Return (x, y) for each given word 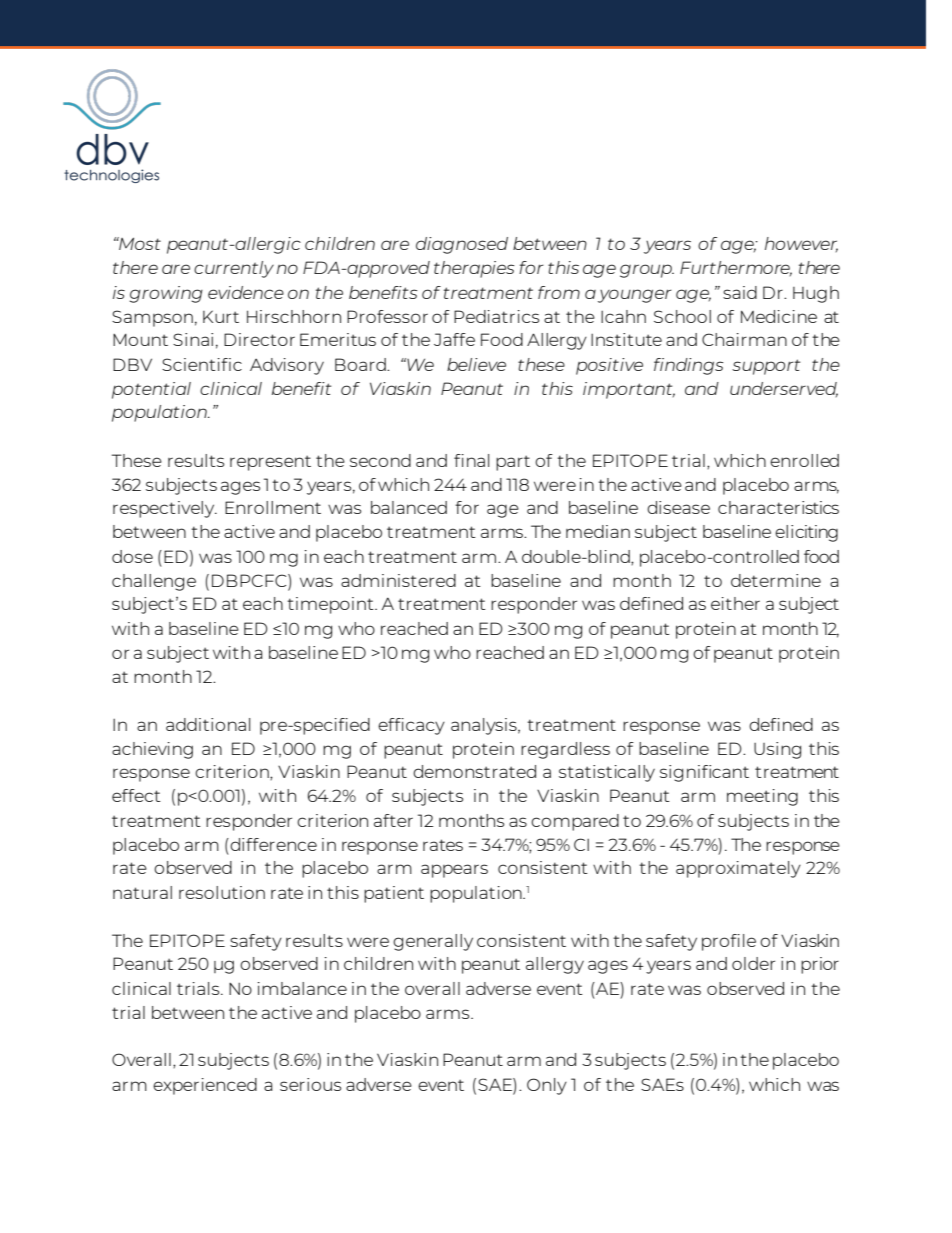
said (740, 292)
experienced (205, 1086)
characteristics (778, 507)
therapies (474, 269)
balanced (409, 507)
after (393, 820)
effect (136, 795)
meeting (762, 797)
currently (234, 269)
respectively (165, 509)
